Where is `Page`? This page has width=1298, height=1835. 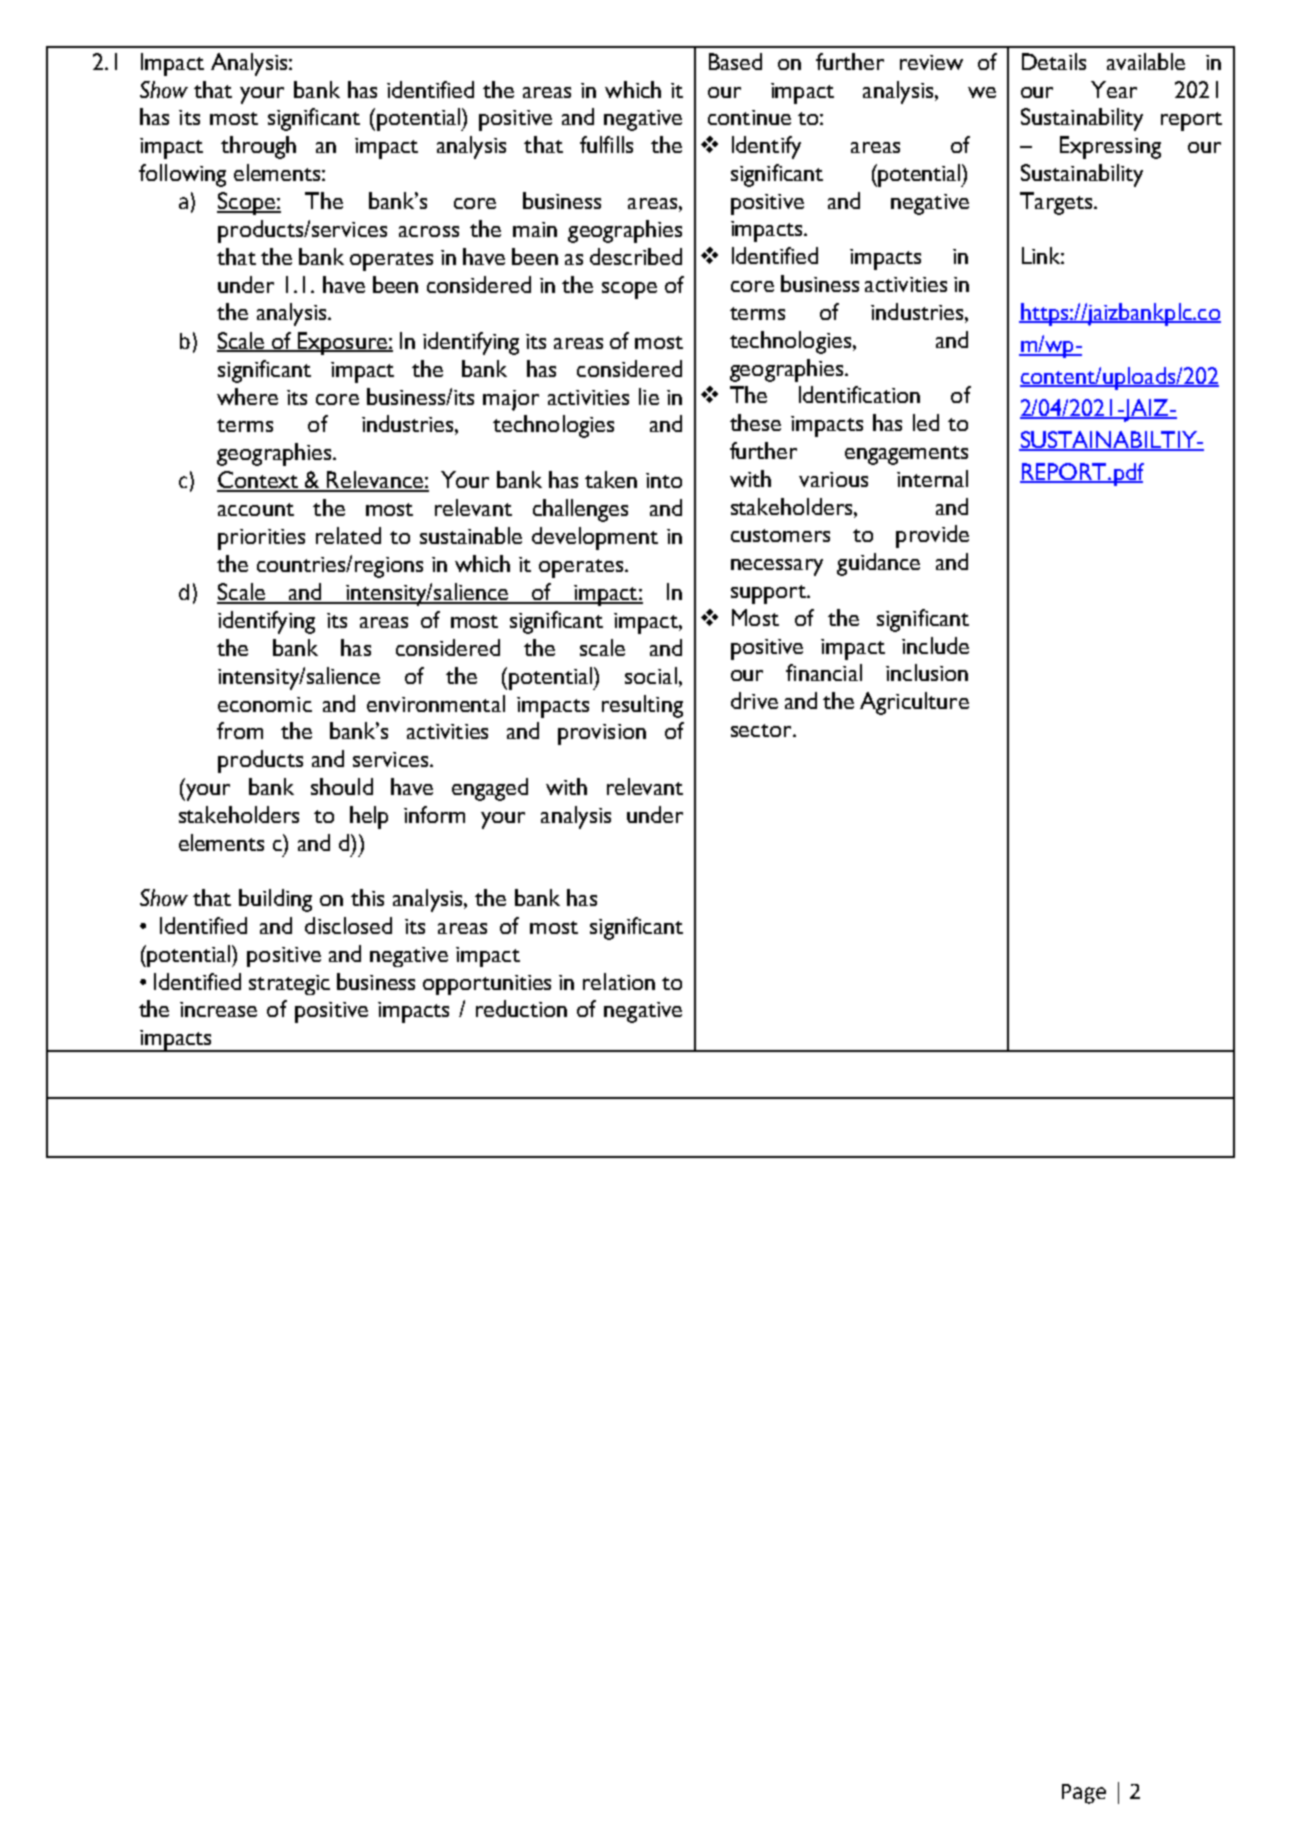 Page is located at coordinates (1084, 1794).
